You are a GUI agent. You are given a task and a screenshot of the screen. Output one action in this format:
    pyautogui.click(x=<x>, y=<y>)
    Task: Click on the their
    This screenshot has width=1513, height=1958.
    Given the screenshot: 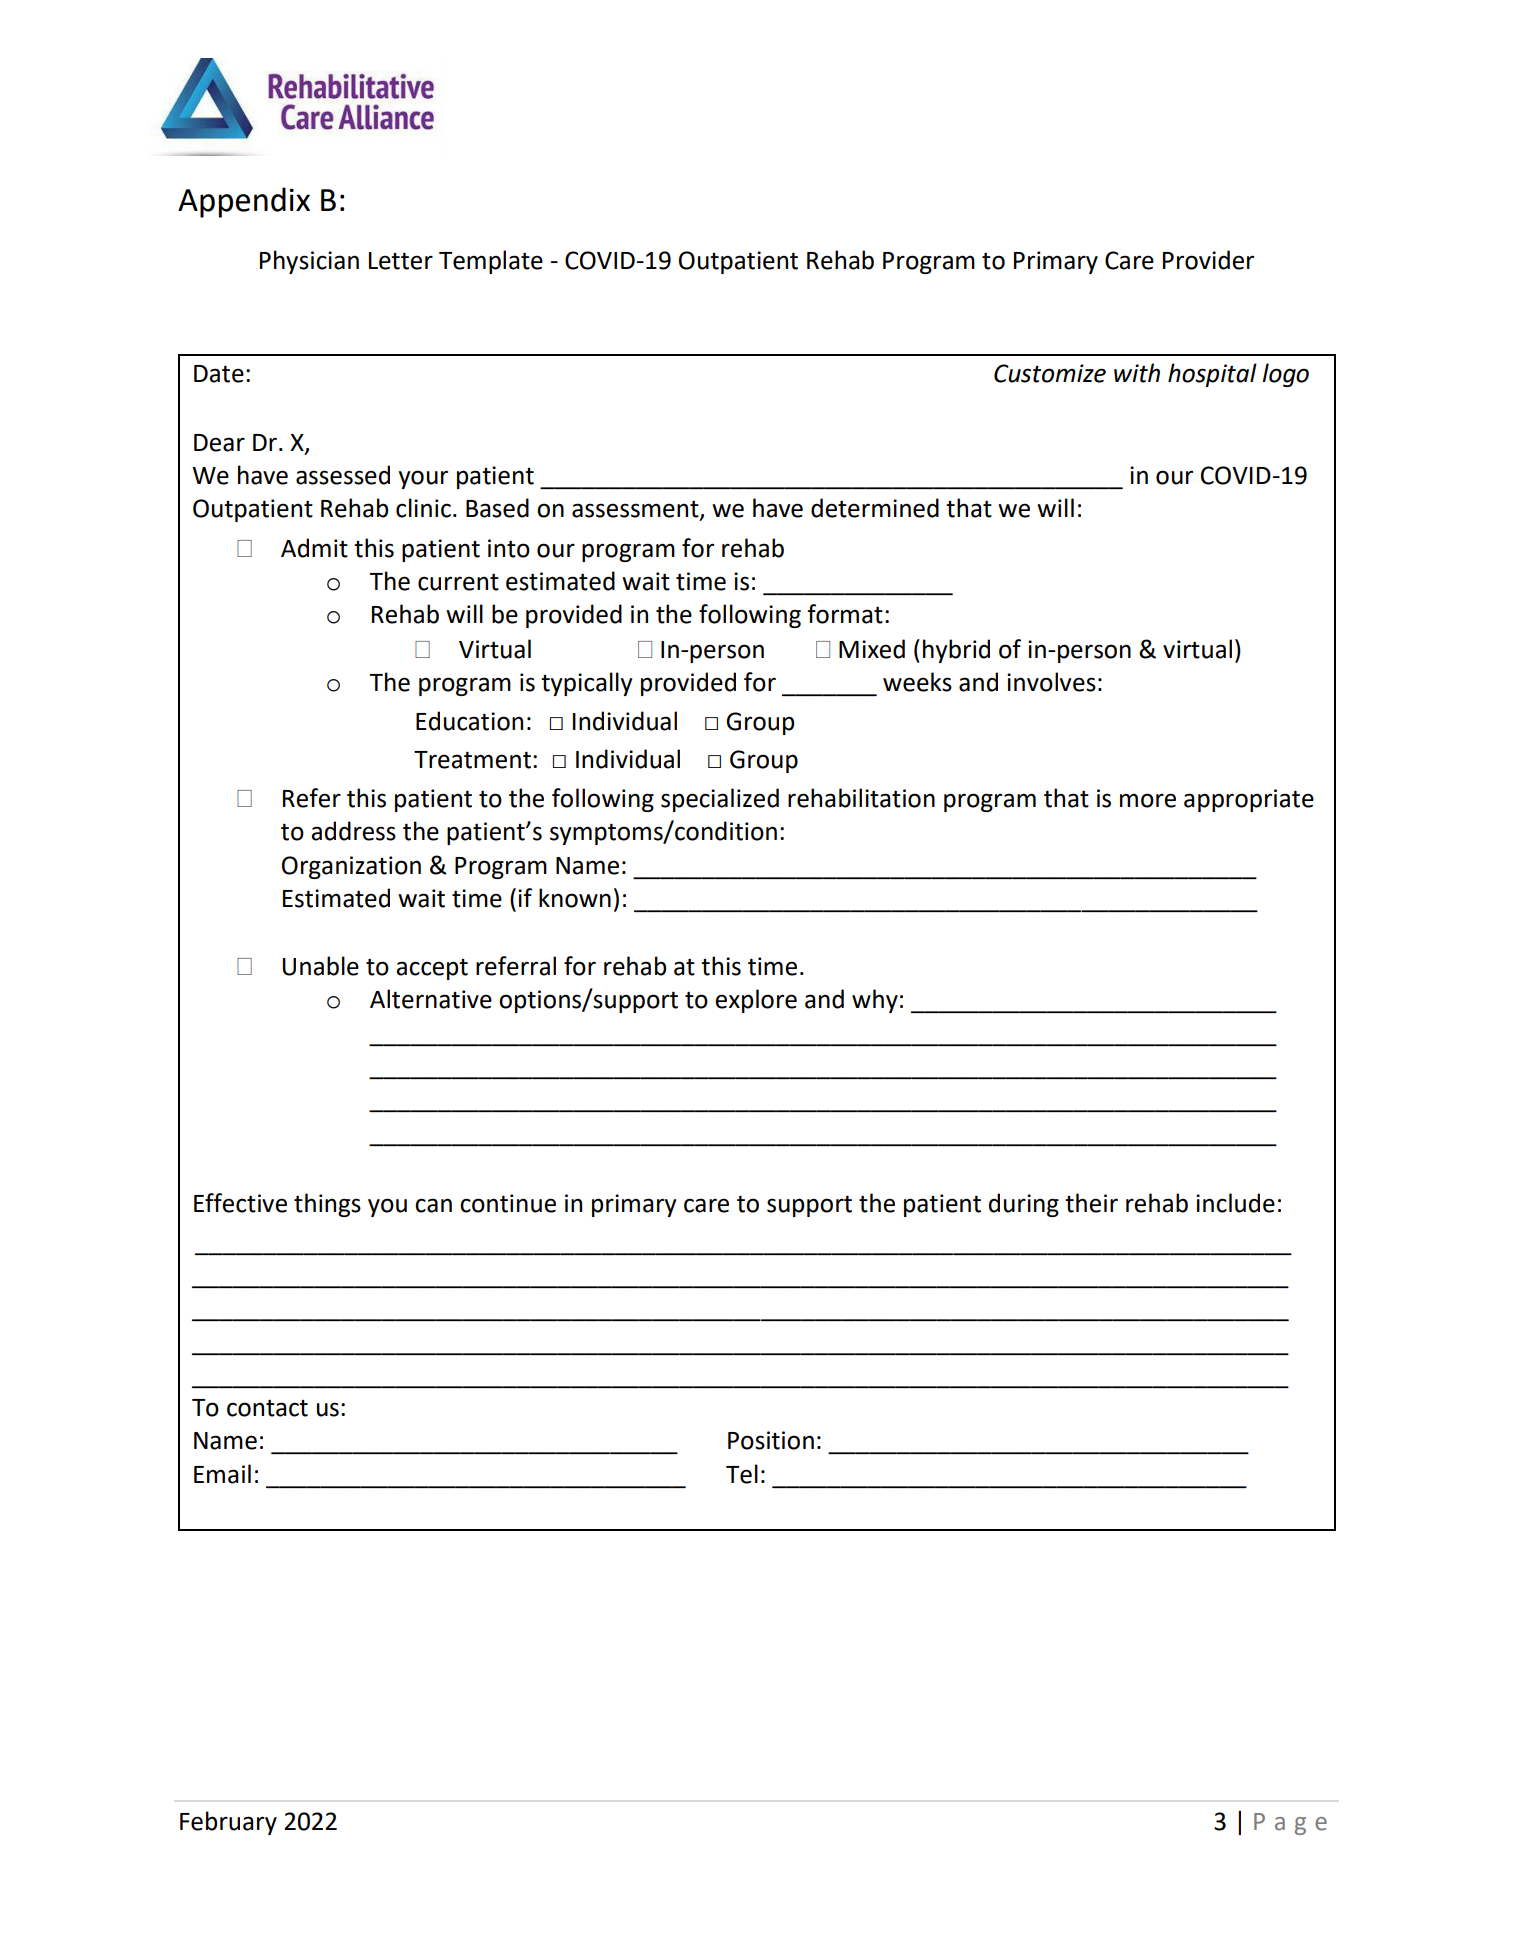 What is the action you would take?
    pyautogui.click(x=1091, y=1203)
